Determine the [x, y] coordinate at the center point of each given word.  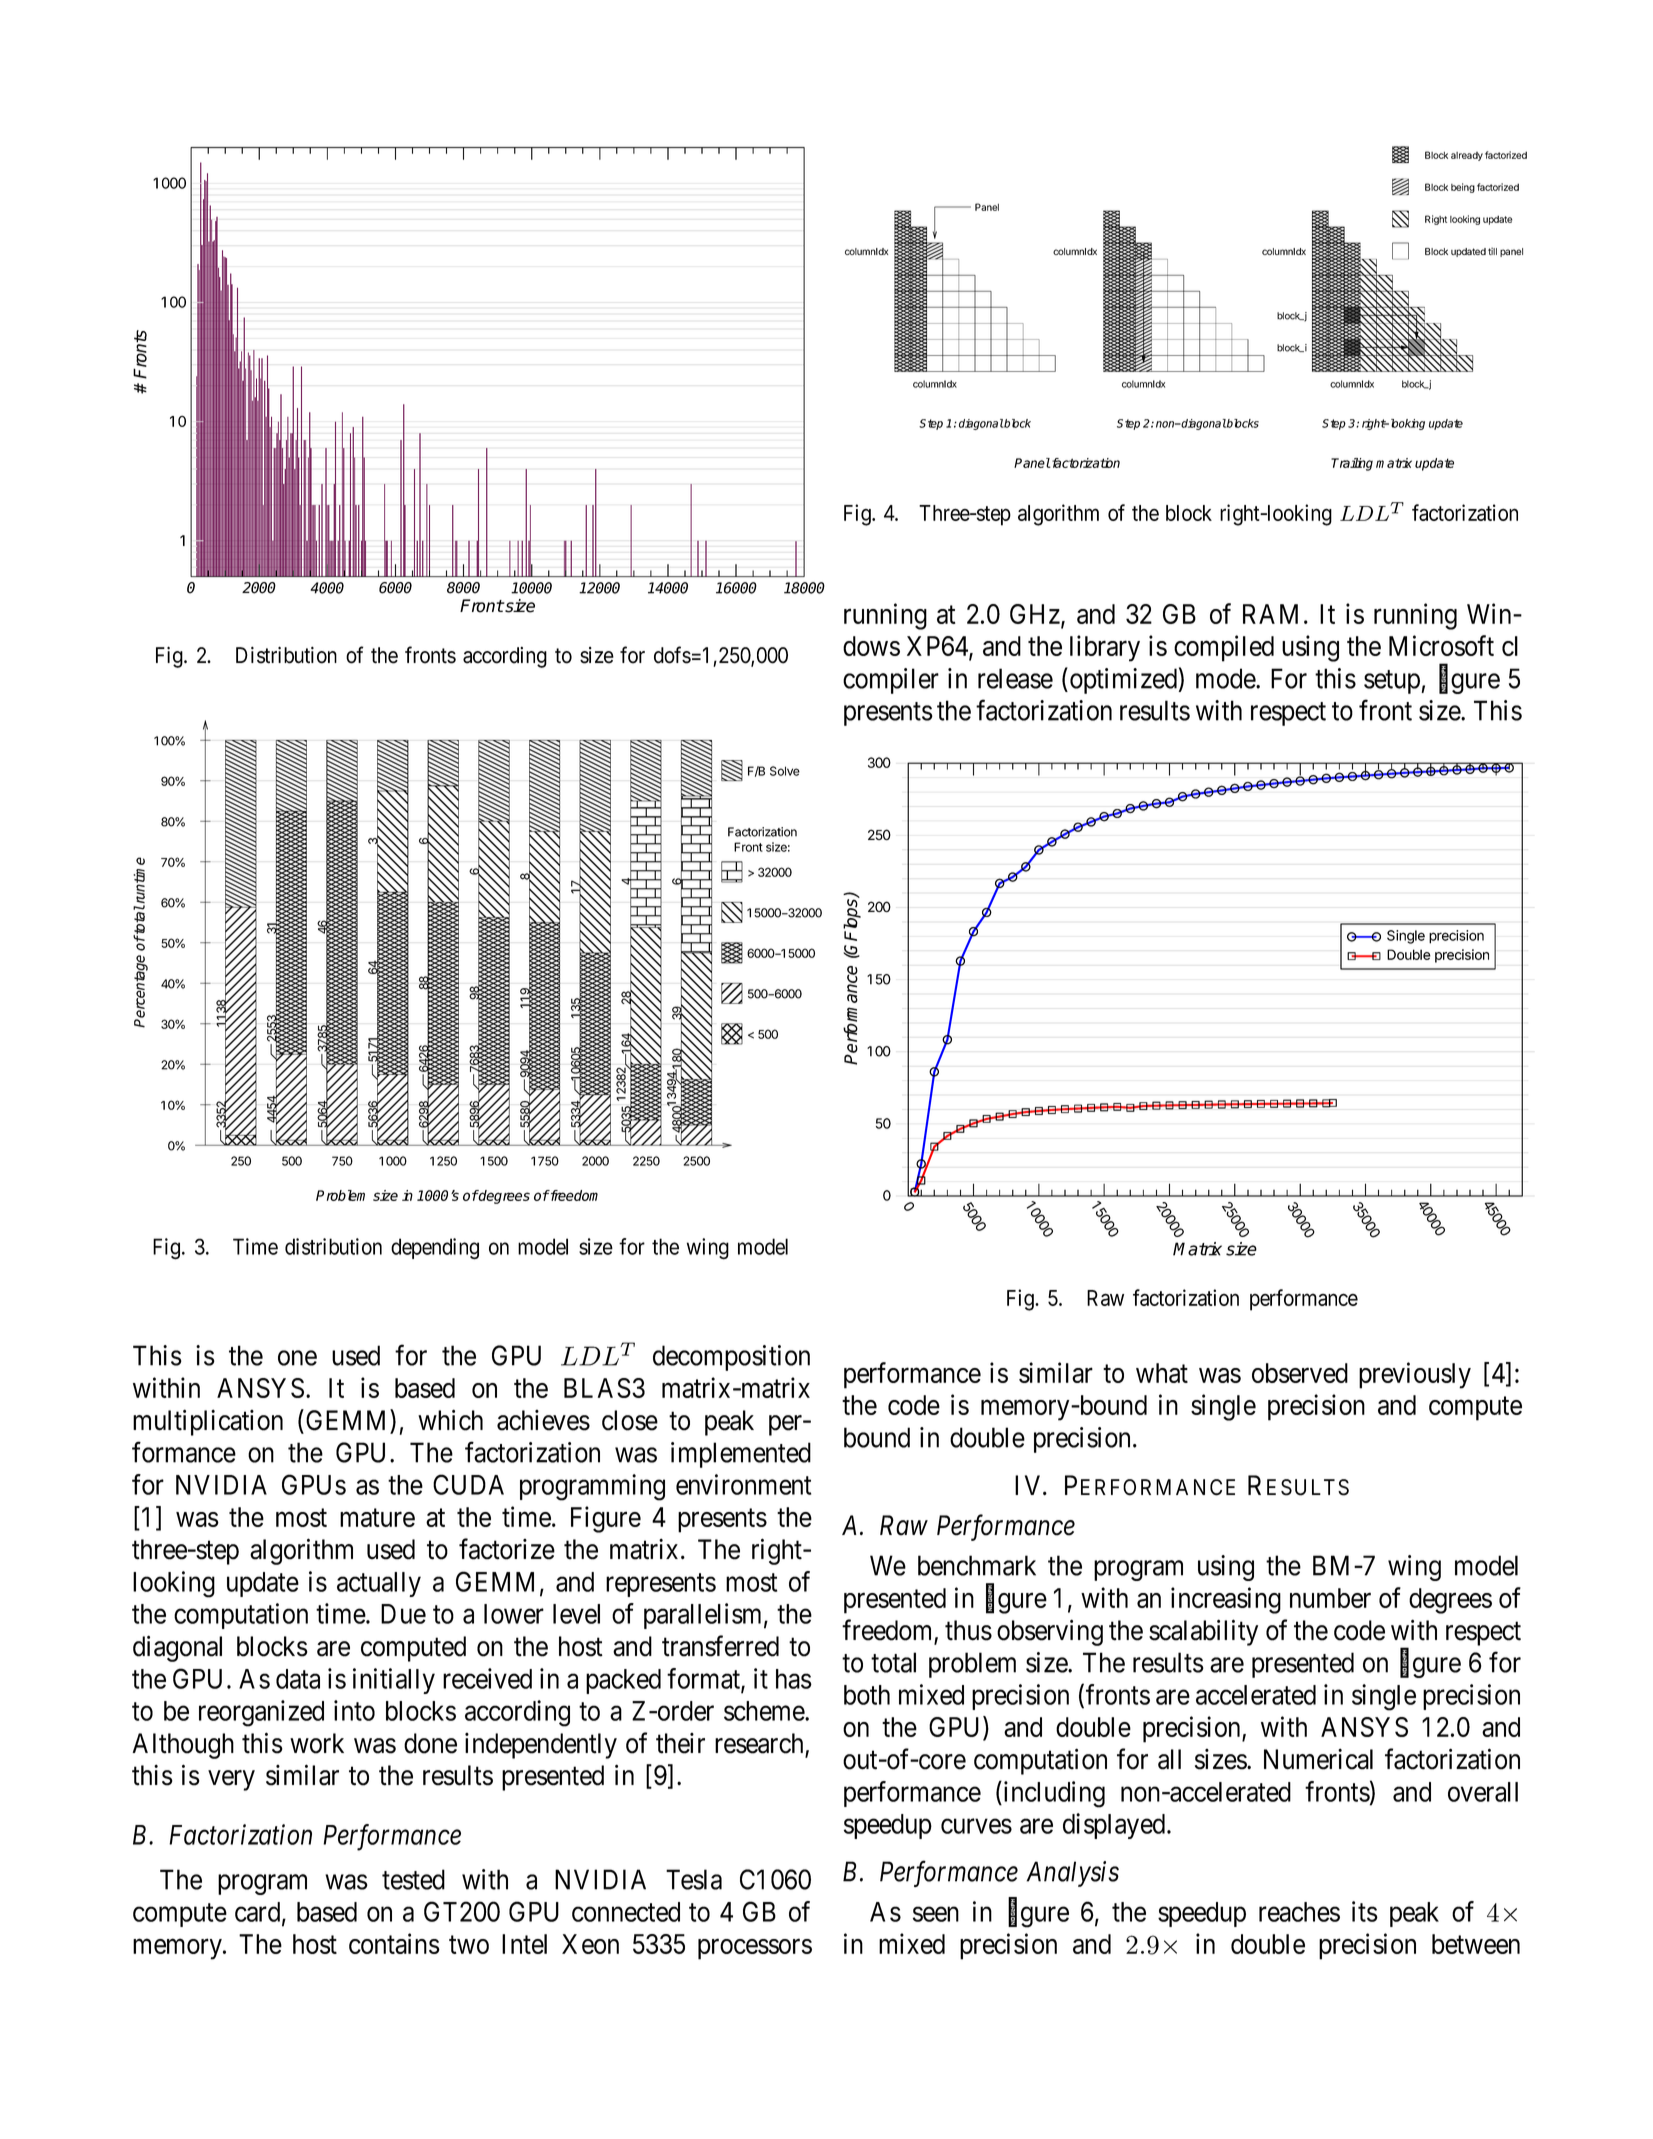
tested [413, 1879]
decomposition [731, 1358]
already [1467, 156]
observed [1300, 1373]
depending [435, 1249]
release [1015, 678]
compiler [891, 681]
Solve [785, 771]
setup [1393, 682]
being [1463, 188]
